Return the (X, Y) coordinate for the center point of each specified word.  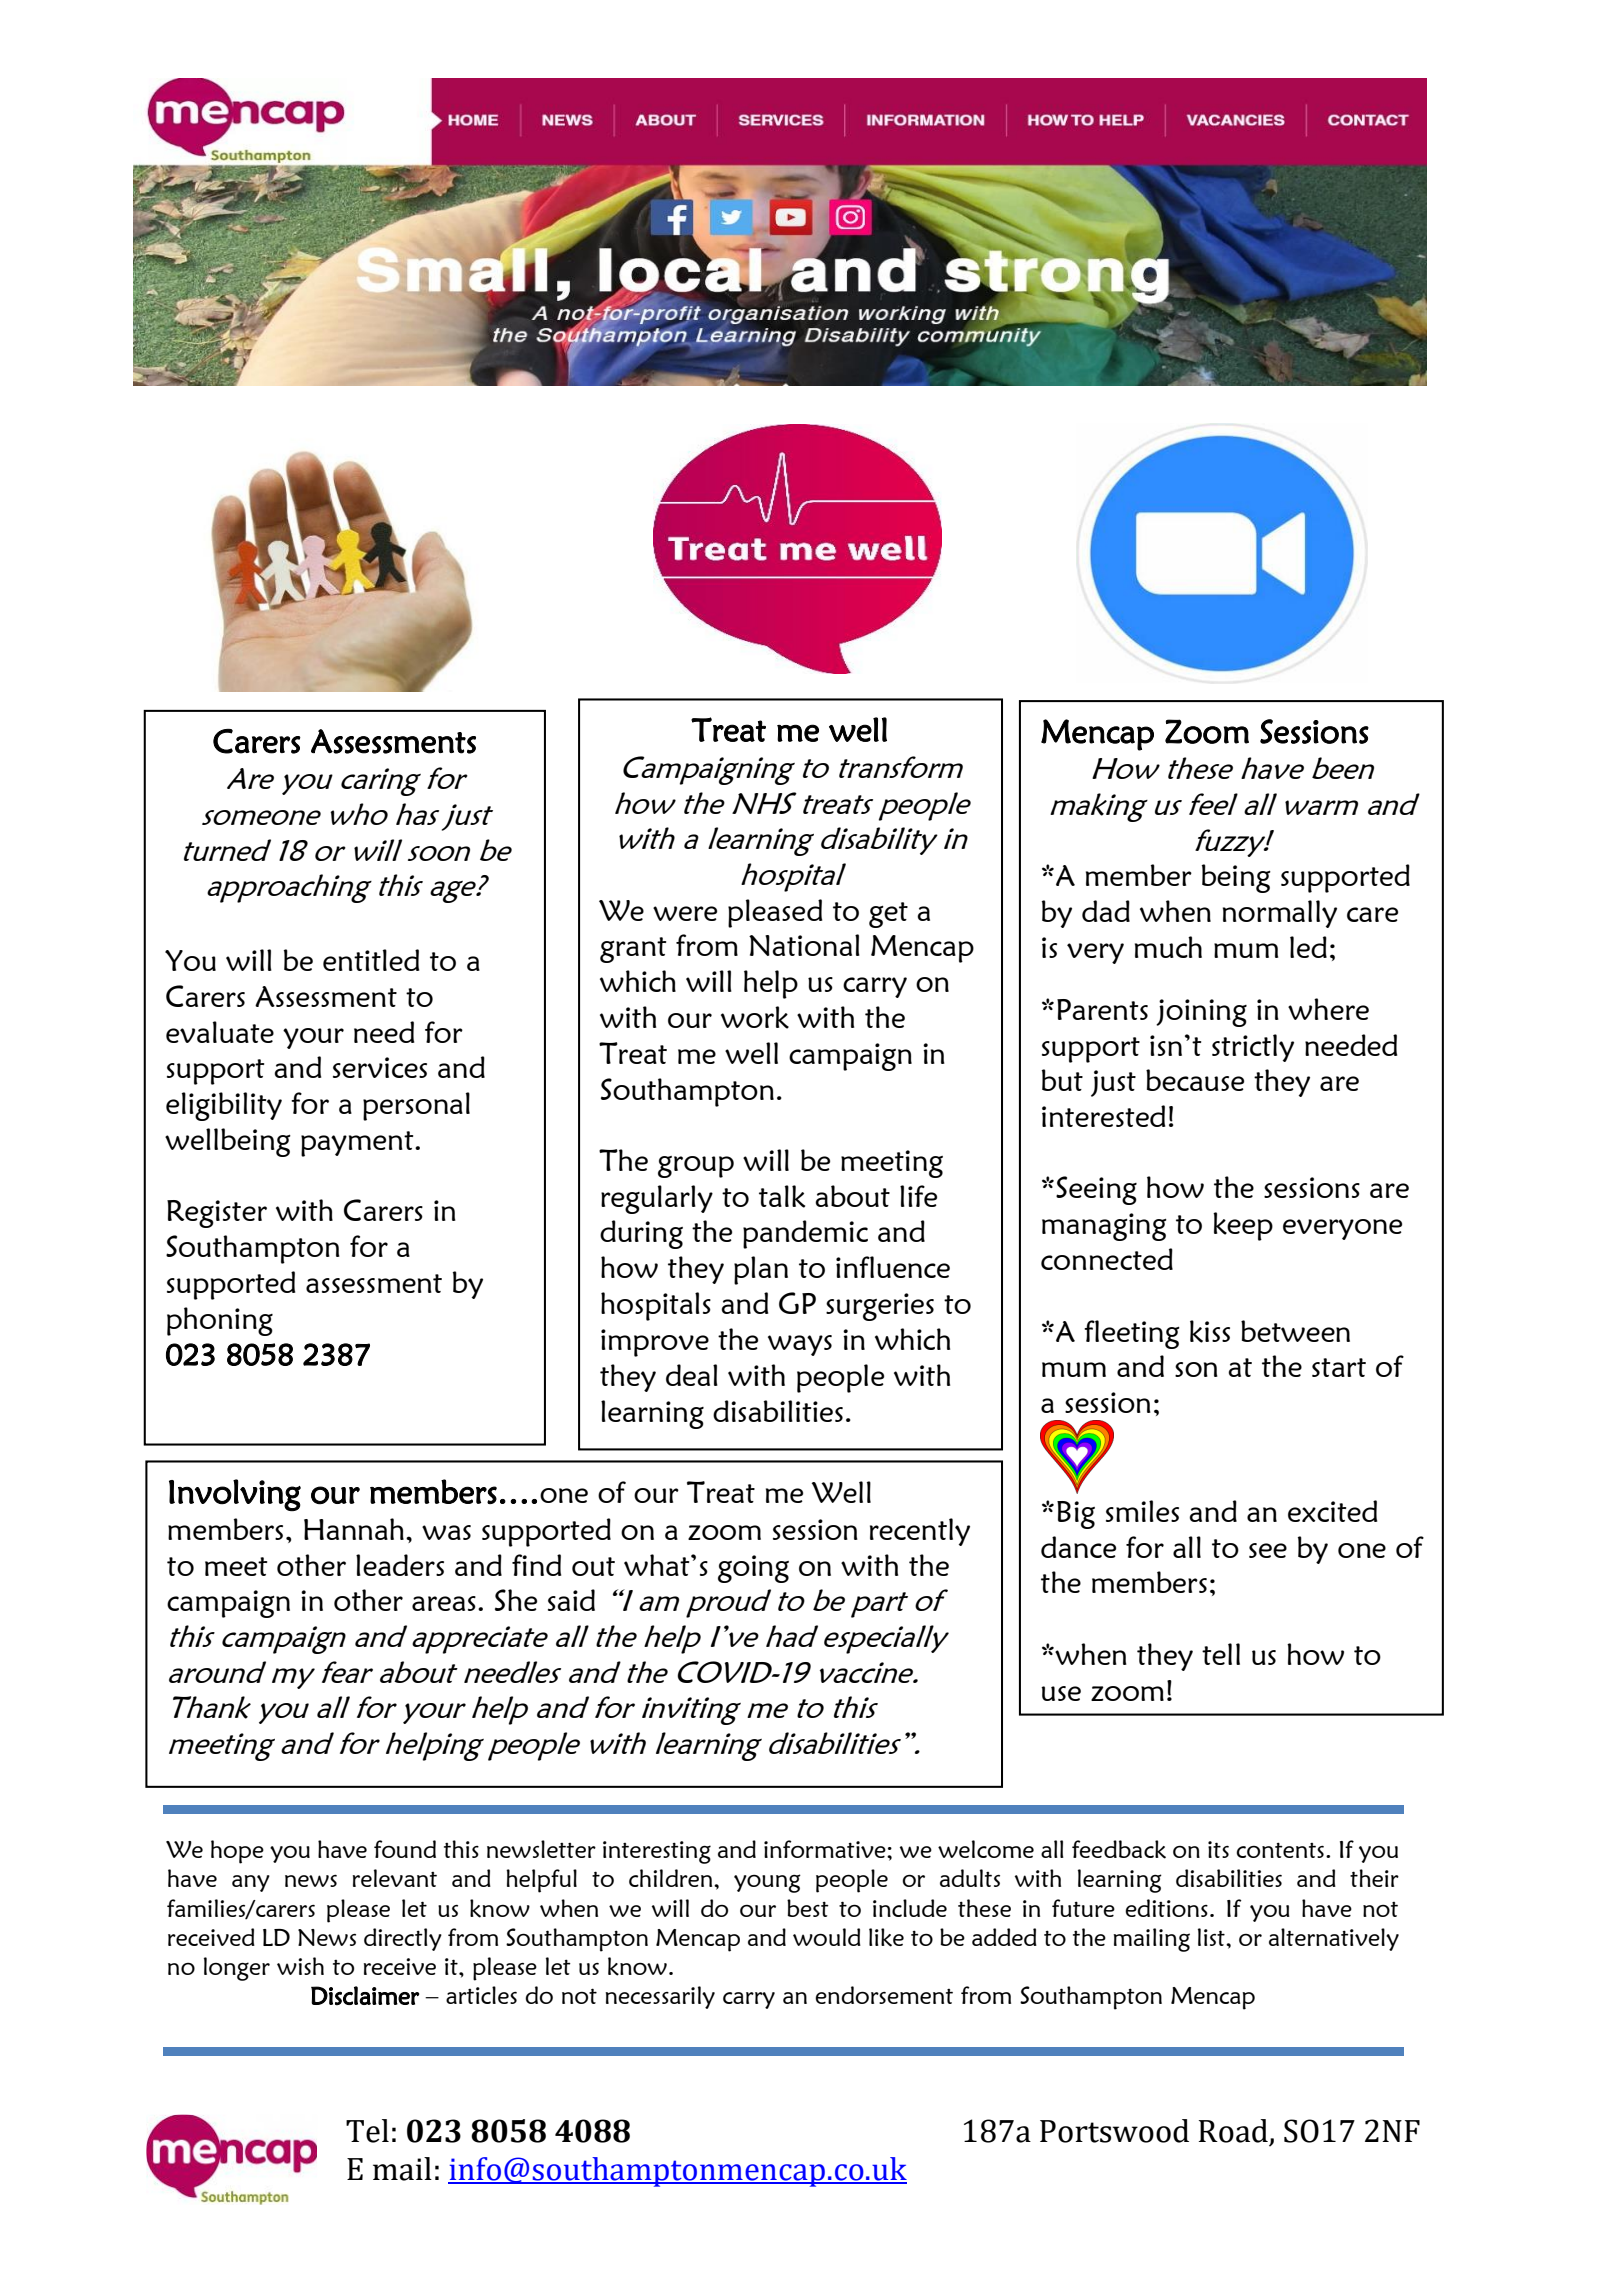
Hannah (354, 1529)
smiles (1142, 1511)
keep (1243, 1226)
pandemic (805, 1234)
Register (217, 1214)
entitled (371, 960)
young (767, 1883)
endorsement (884, 1995)
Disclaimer (365, 1996)
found (405, 1849)
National (804, 945)
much (1168, 947)
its (1218, 1849)
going (753, 1569)
